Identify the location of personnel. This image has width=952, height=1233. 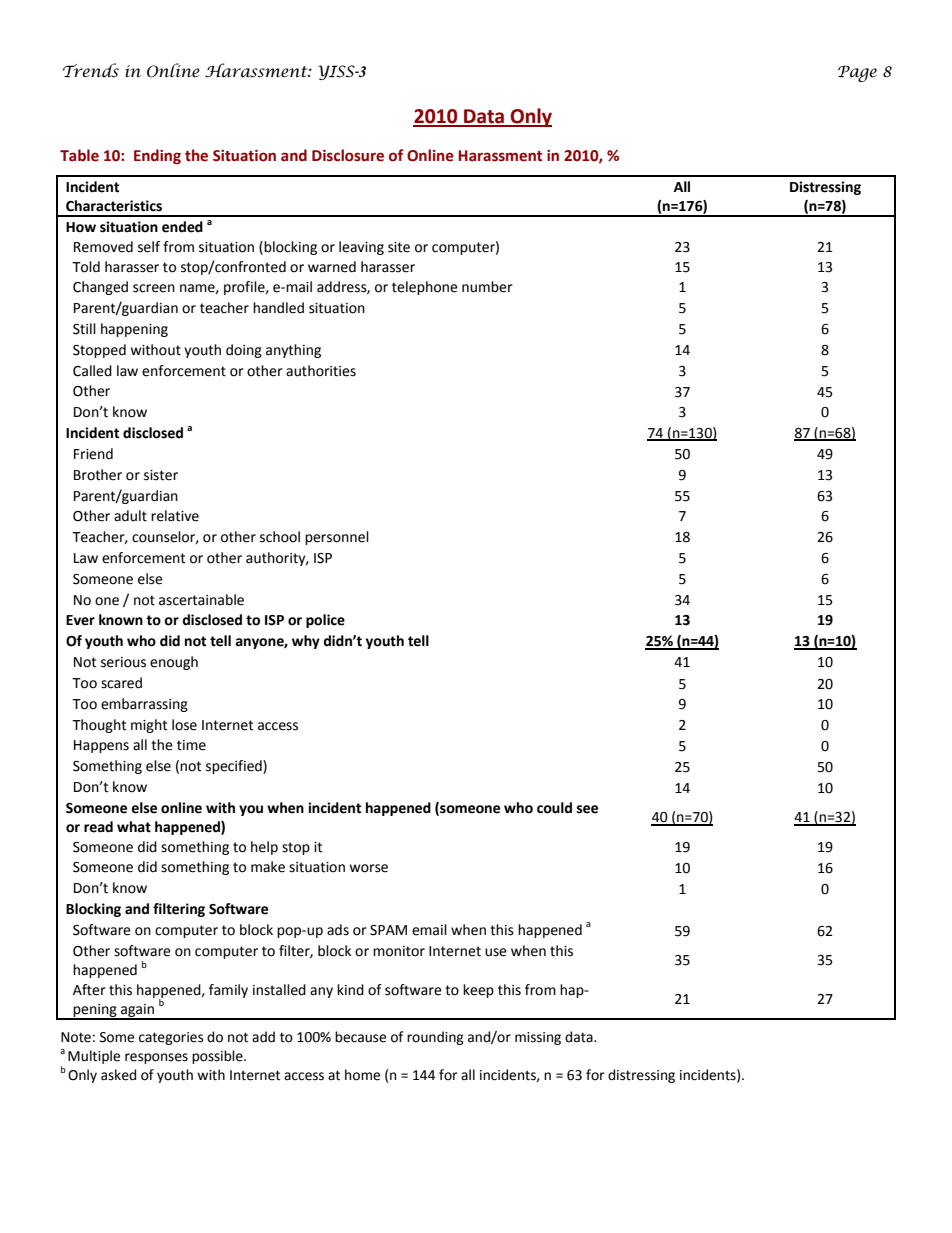
(337, 538).
